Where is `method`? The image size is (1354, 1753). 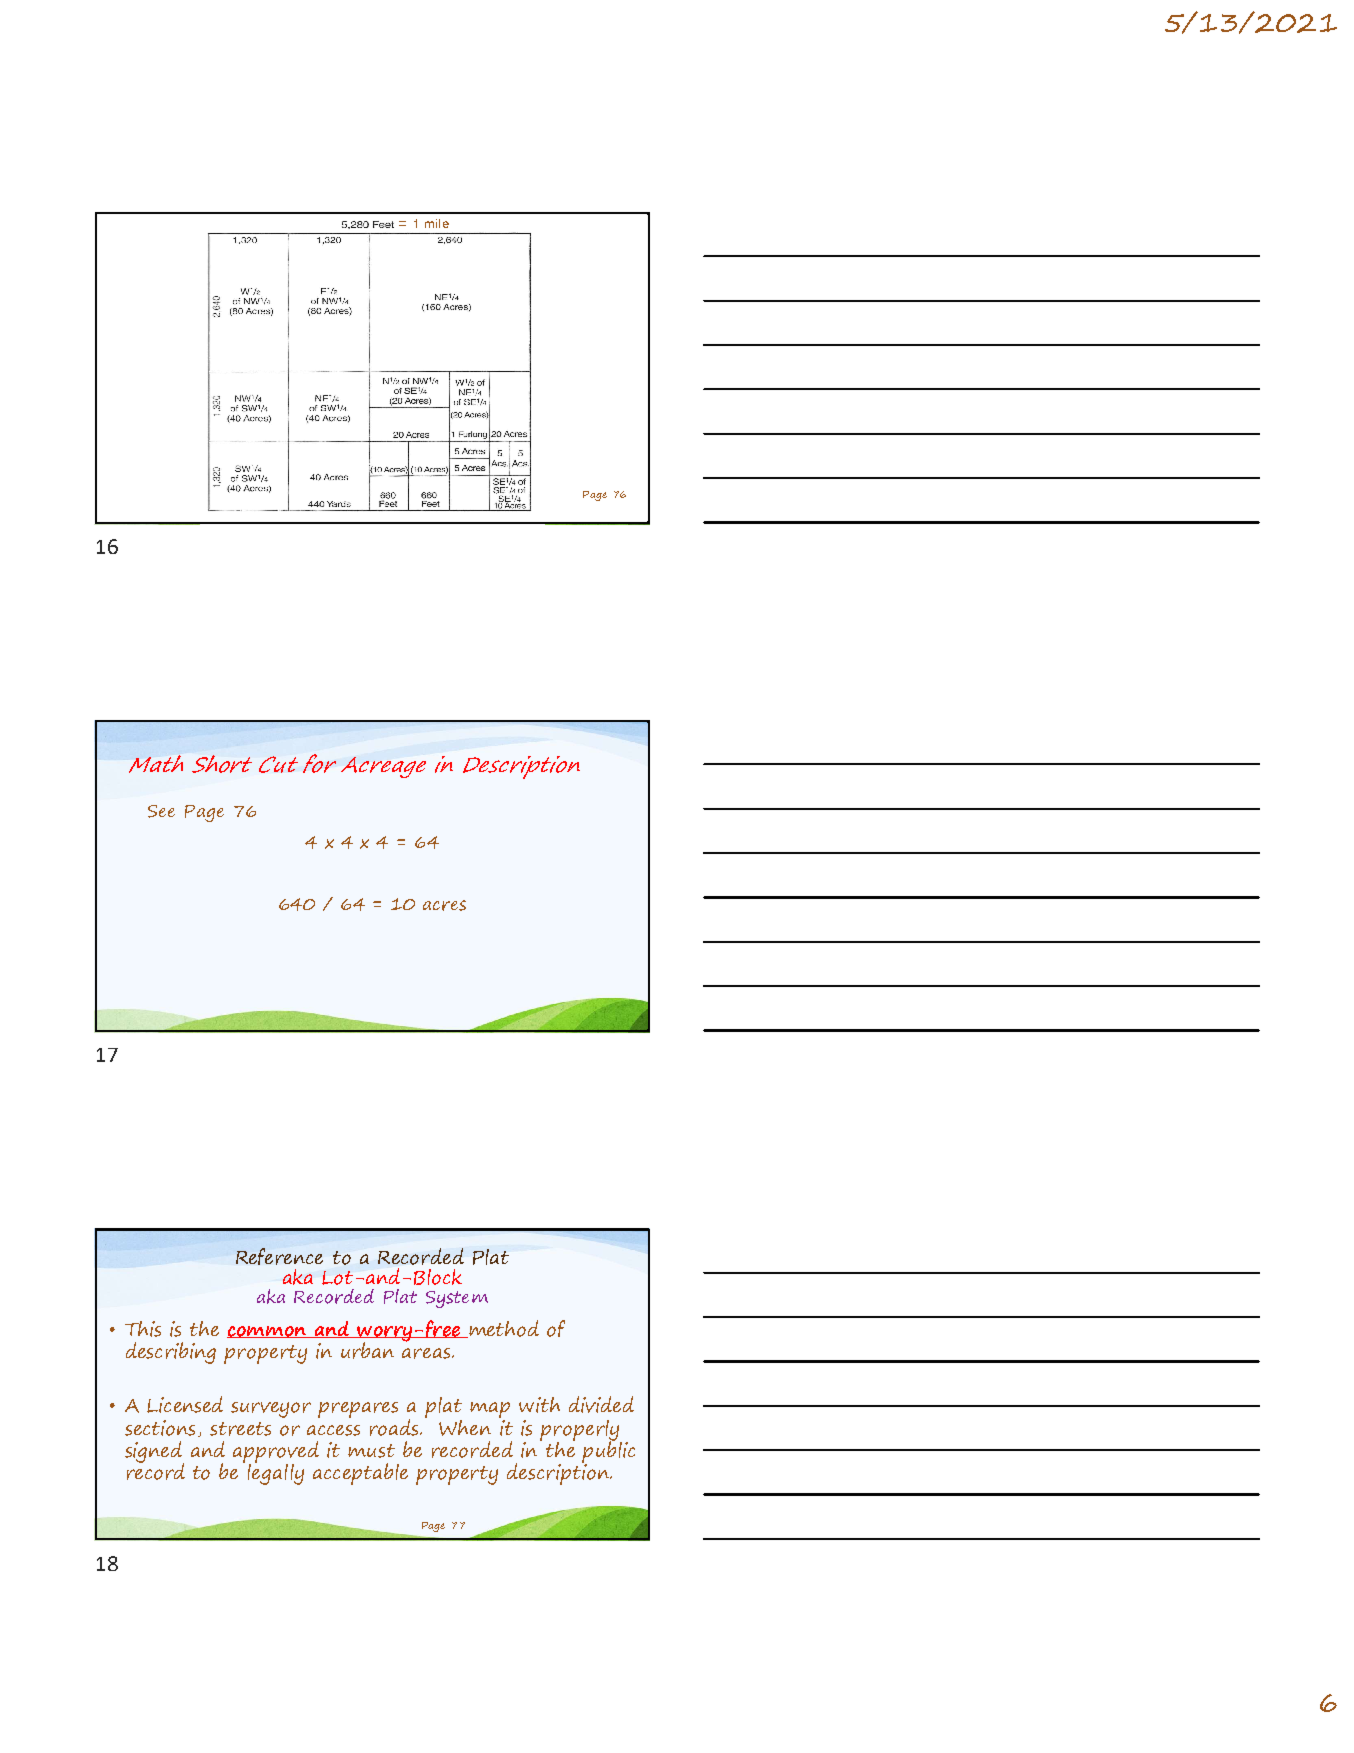
method is located at coordinates (503, 1329).
